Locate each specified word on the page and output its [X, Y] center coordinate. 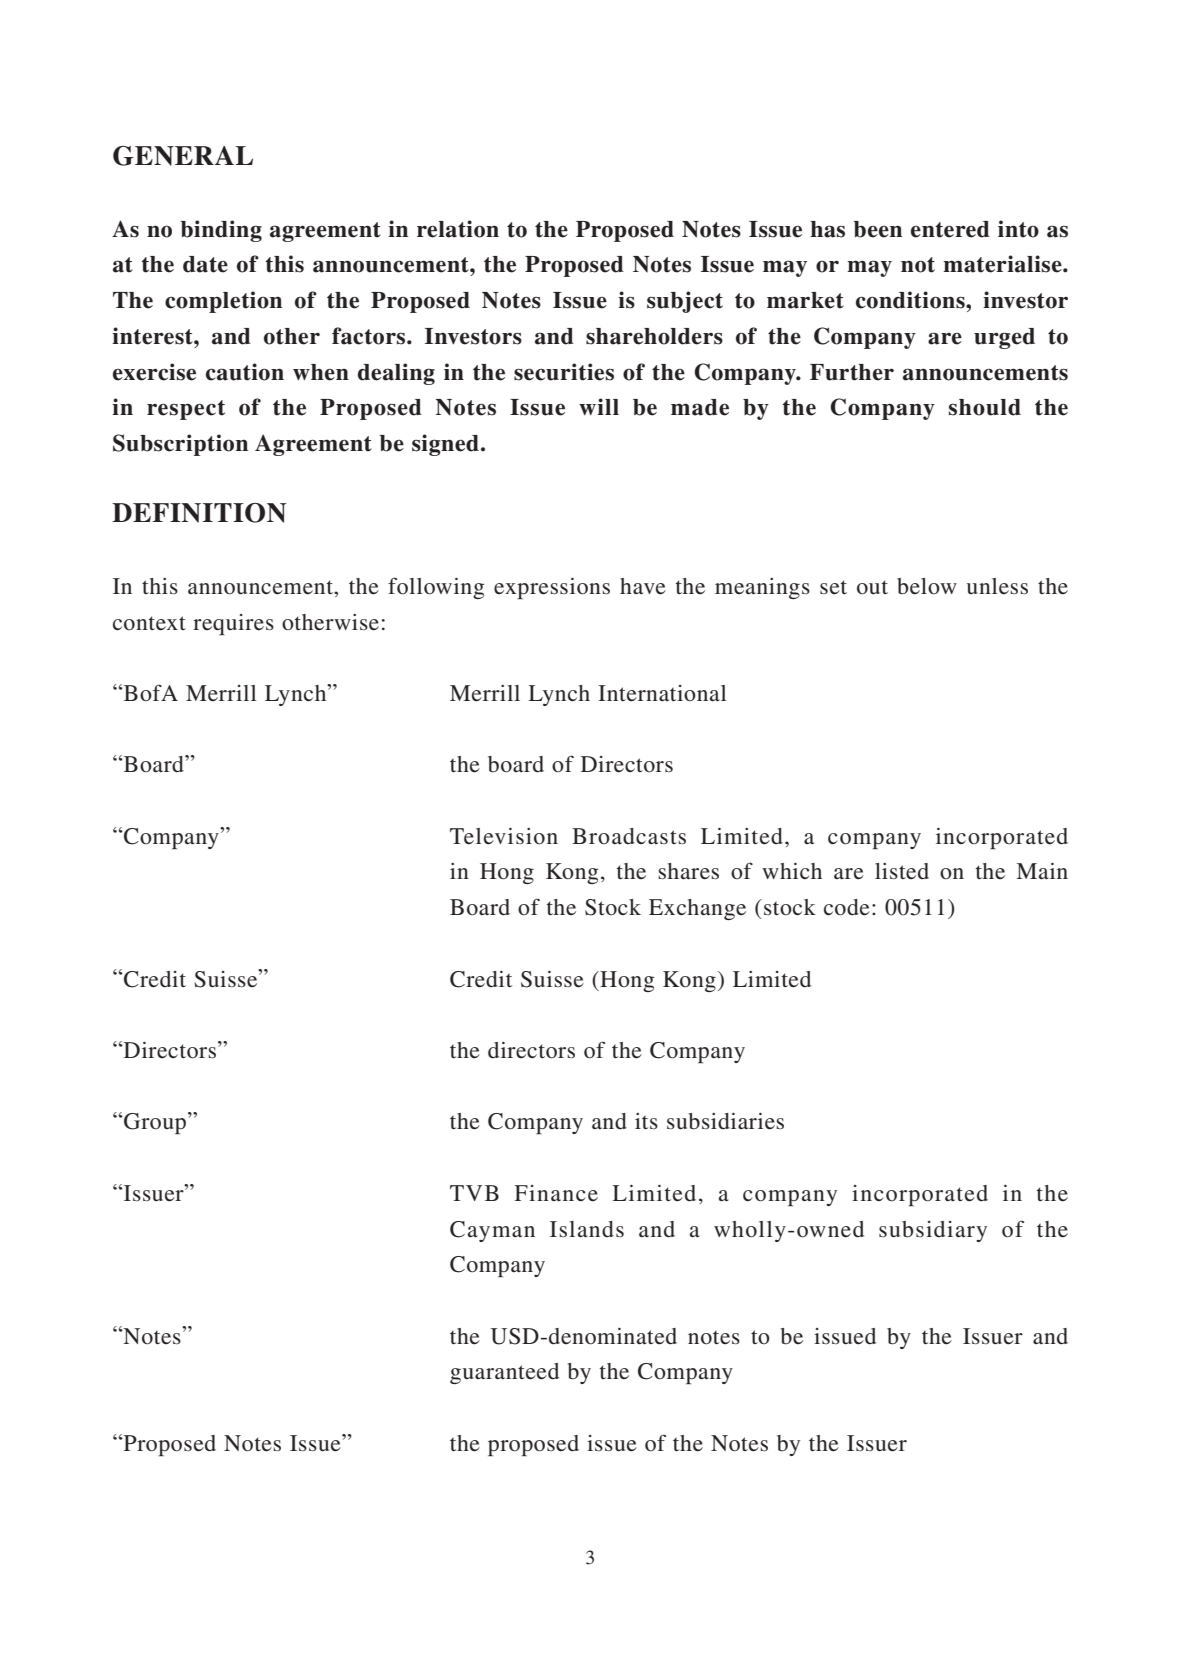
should [985, 407]
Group [155, 1123]
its [646, 1121]
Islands [587, 1229]
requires [233, 624]
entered [950, 229]
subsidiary [933, 1231]
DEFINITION [199, 513]
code [847, 907]
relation [458, 229]
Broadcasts [629, 836]
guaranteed [504, 1373]
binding [221, 231]
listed [902, 871]
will [599, 406]
